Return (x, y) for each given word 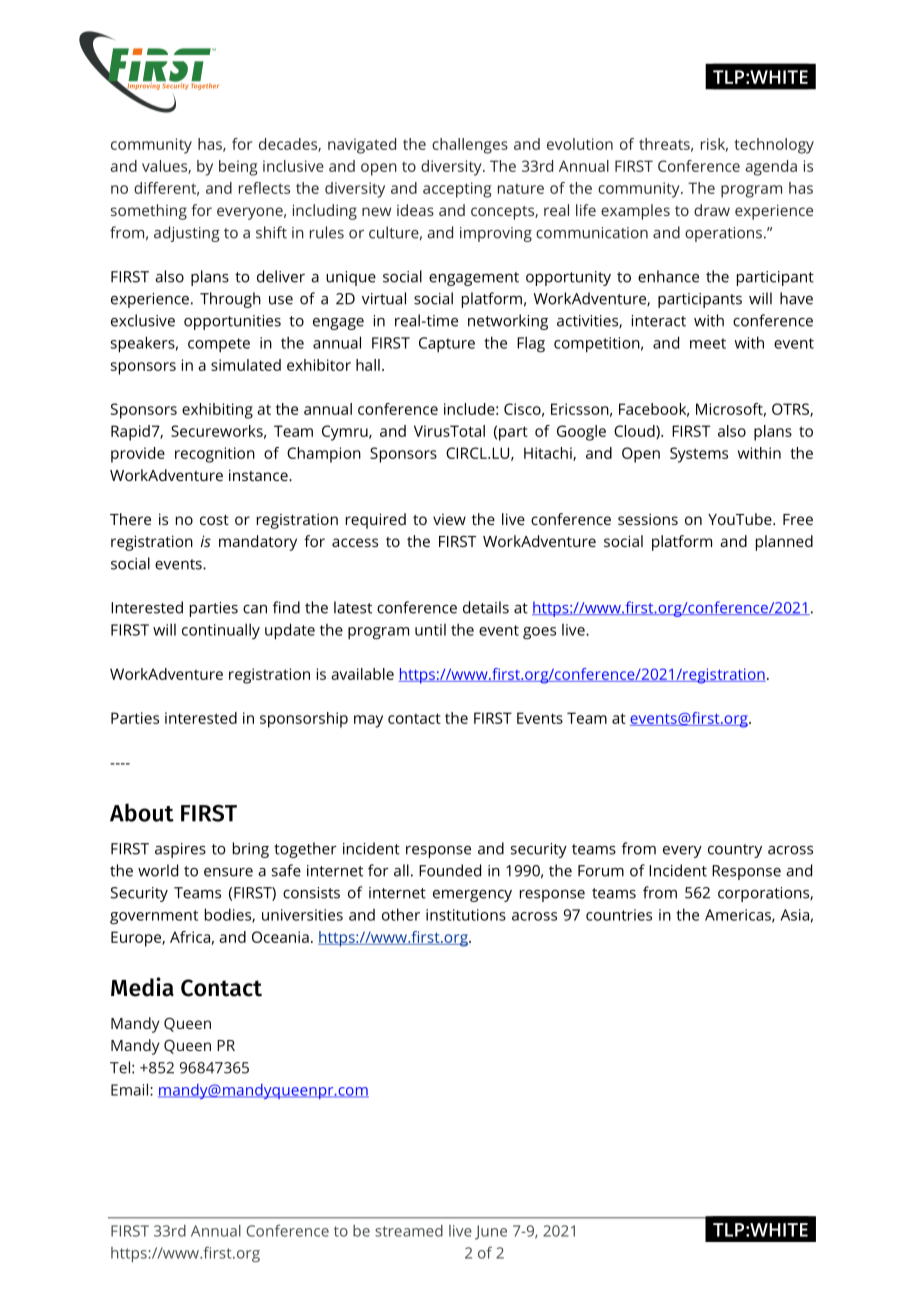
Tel (120, 1067)
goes (539, 633)
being (238, 168)
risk (714, 145)
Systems (699, 455)
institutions (466, 915)
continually (221, 631)
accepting (457, 190)
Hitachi (549, 454)
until (430, 630)
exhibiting (217, 411)
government (154, 917)
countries (619, 915)
